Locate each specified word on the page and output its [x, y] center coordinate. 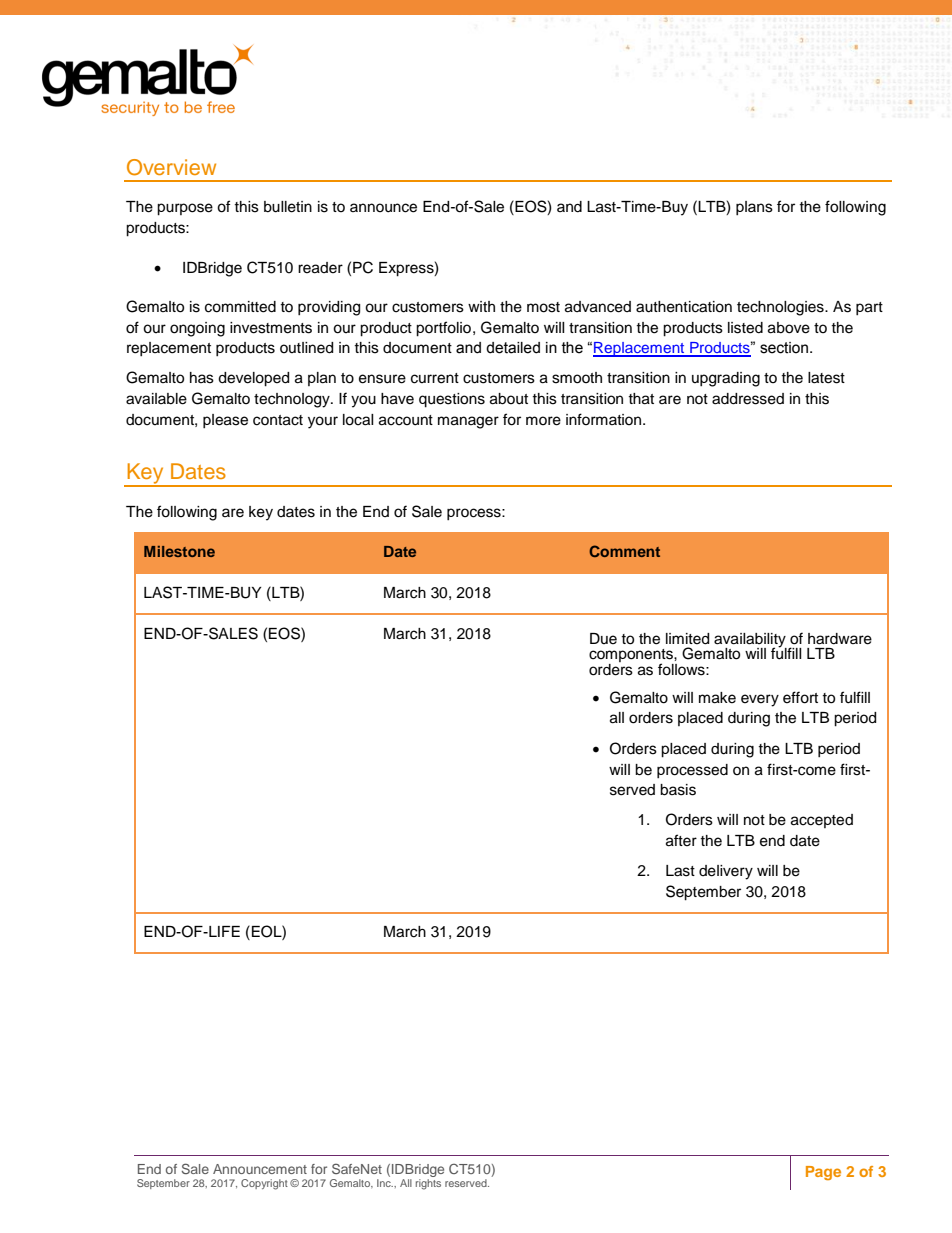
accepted [822, 821]
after [681, 840]
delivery [726, 872]
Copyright [264, 1184]
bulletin [288, 207]
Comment [624, 551]
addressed [748, 399]
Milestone [179, 551]
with [481, 306]
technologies [781, 308]
